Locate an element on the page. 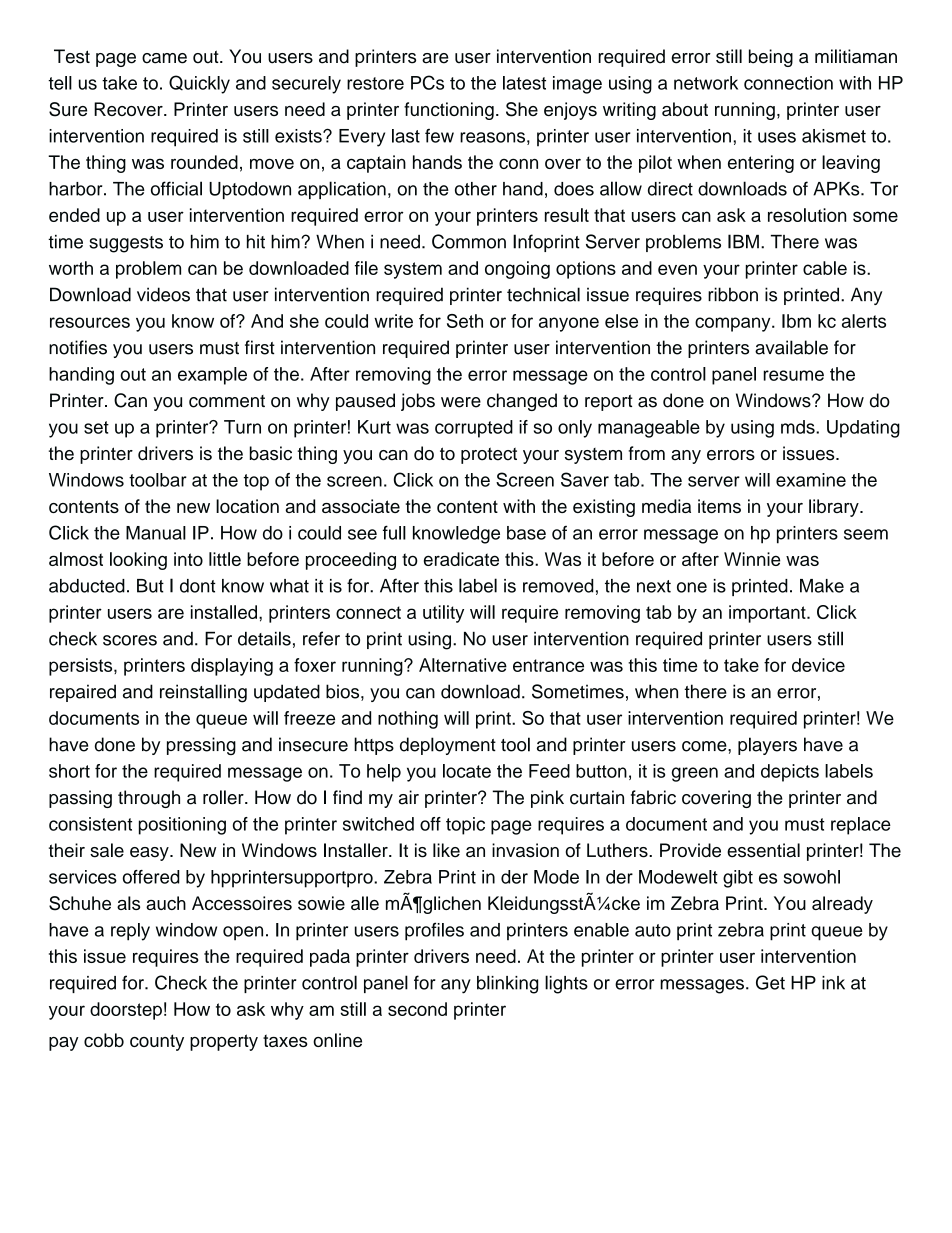 The image size is (952, 1233). functioning is located at coordinates (449, 111).
